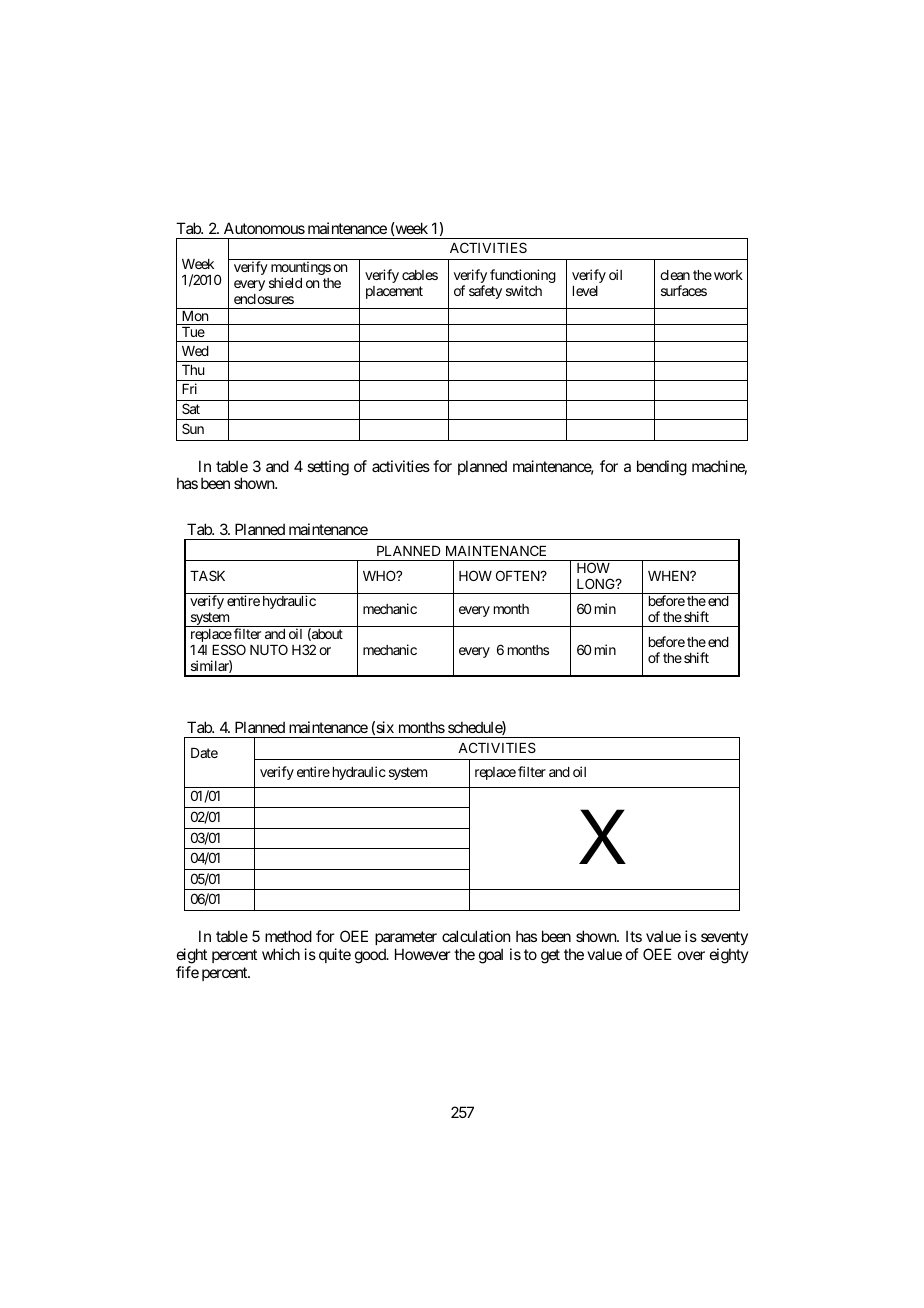 Image resolution: width=924 pixels, height=1308 pixels. Describe the element at coordinates (204, 753) in the screenshot. I see `Date` at that location.
